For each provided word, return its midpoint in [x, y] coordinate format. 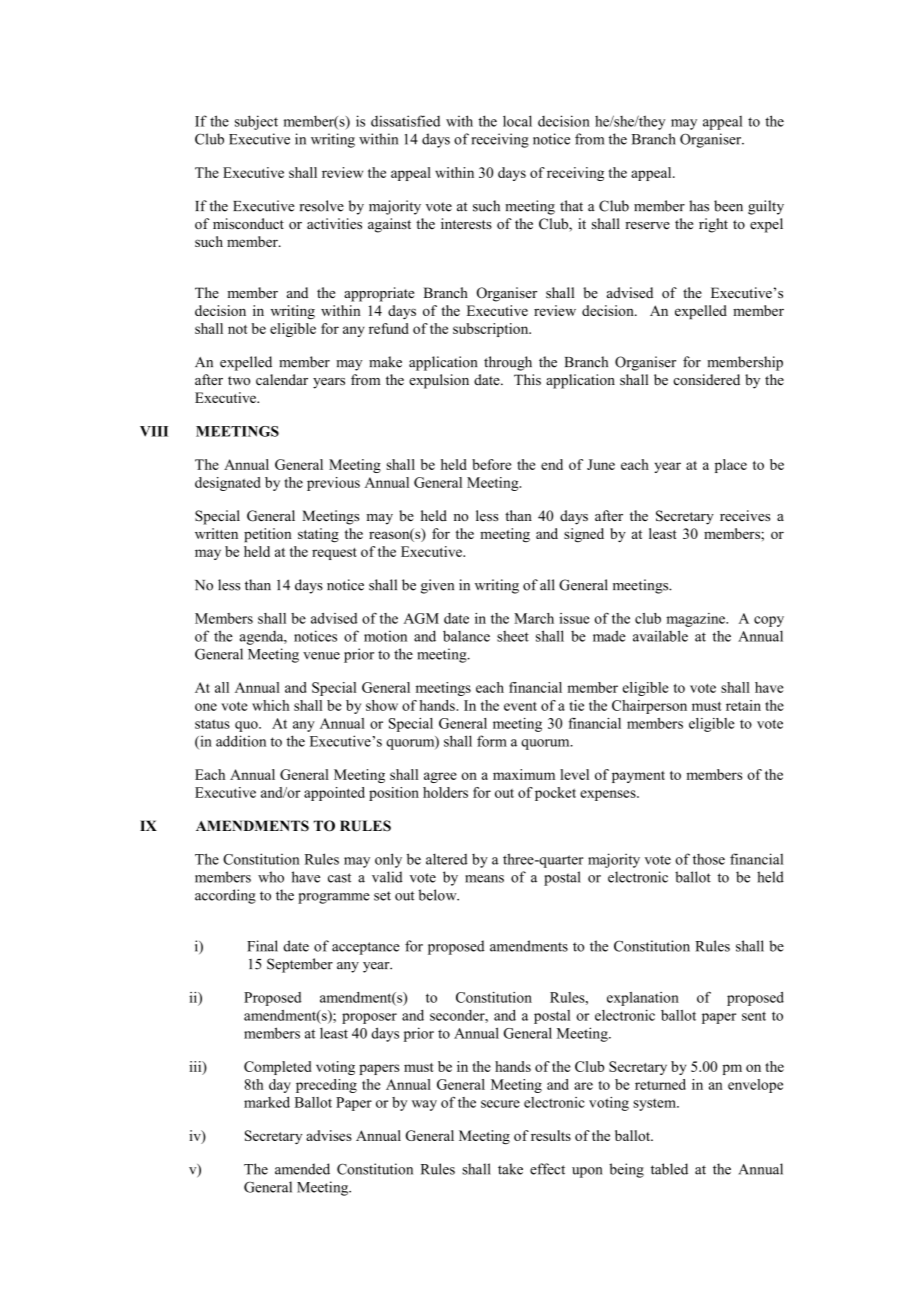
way [424, 1105]
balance [466, 636]
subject [256, 122]
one [206, 707]
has [699, 206]
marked [267, 1102]
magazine [696, 620]
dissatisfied [405, 121]
